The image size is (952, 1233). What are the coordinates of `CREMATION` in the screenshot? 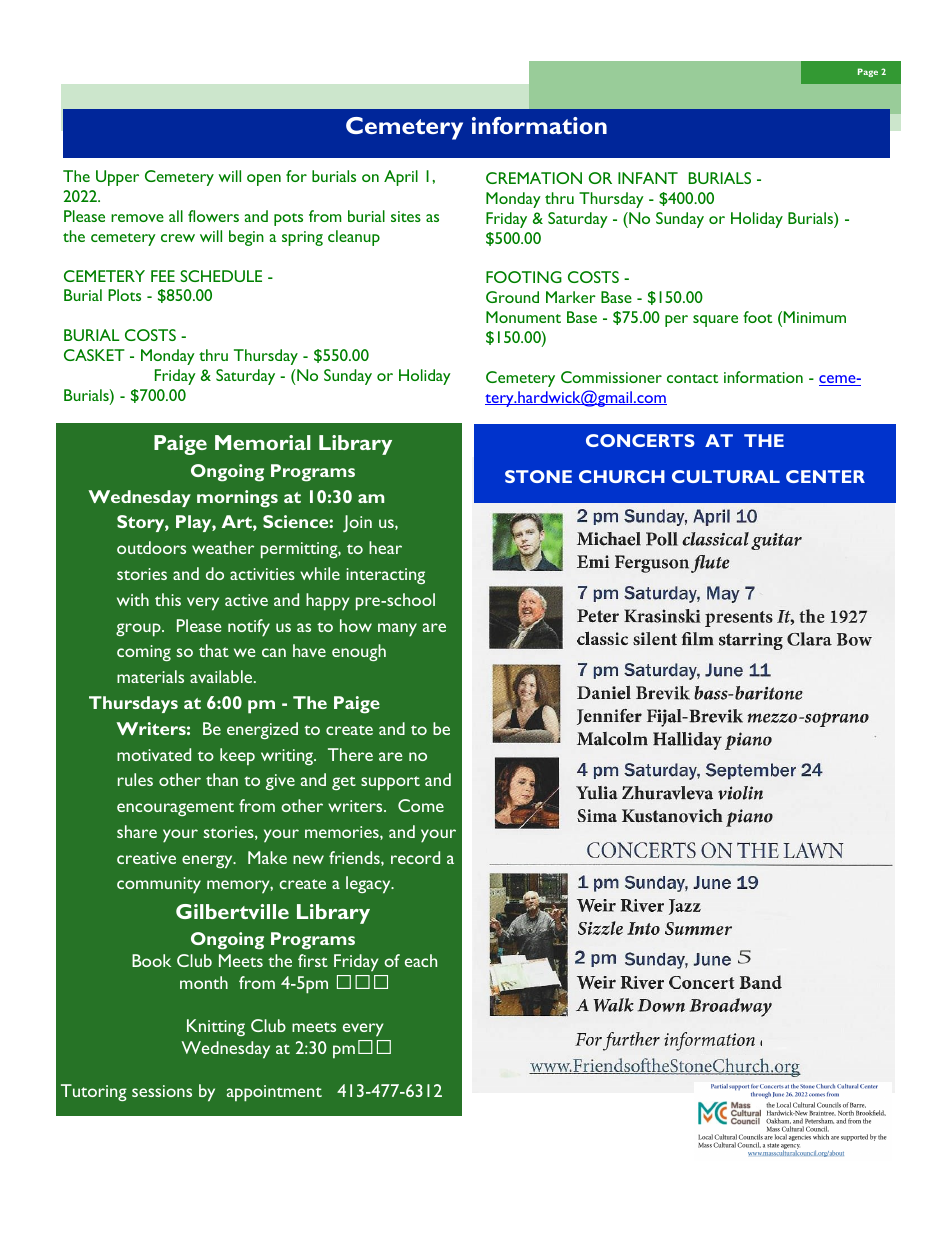 It's located at (534, 178).
